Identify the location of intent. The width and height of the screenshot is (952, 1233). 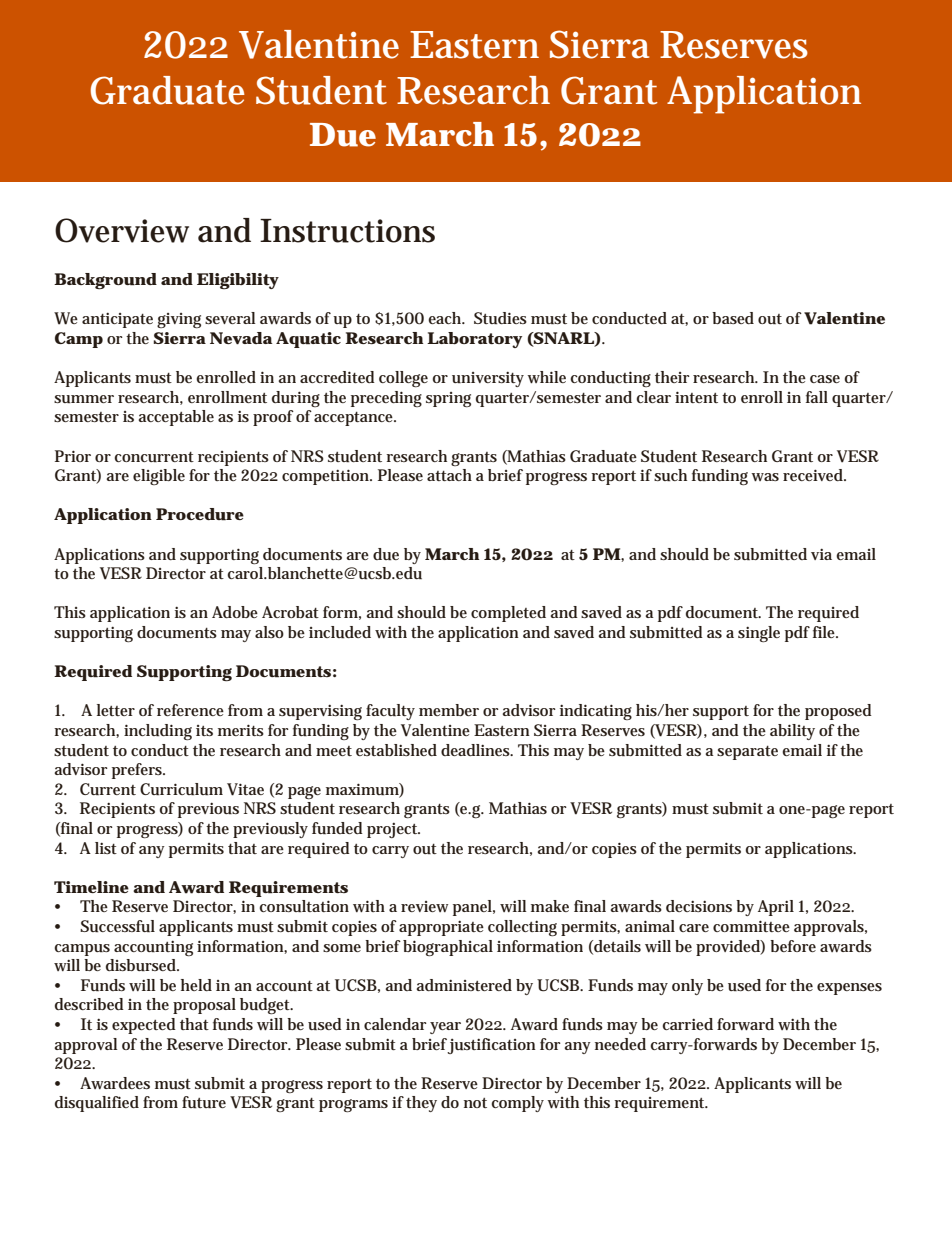
(696, 397).
